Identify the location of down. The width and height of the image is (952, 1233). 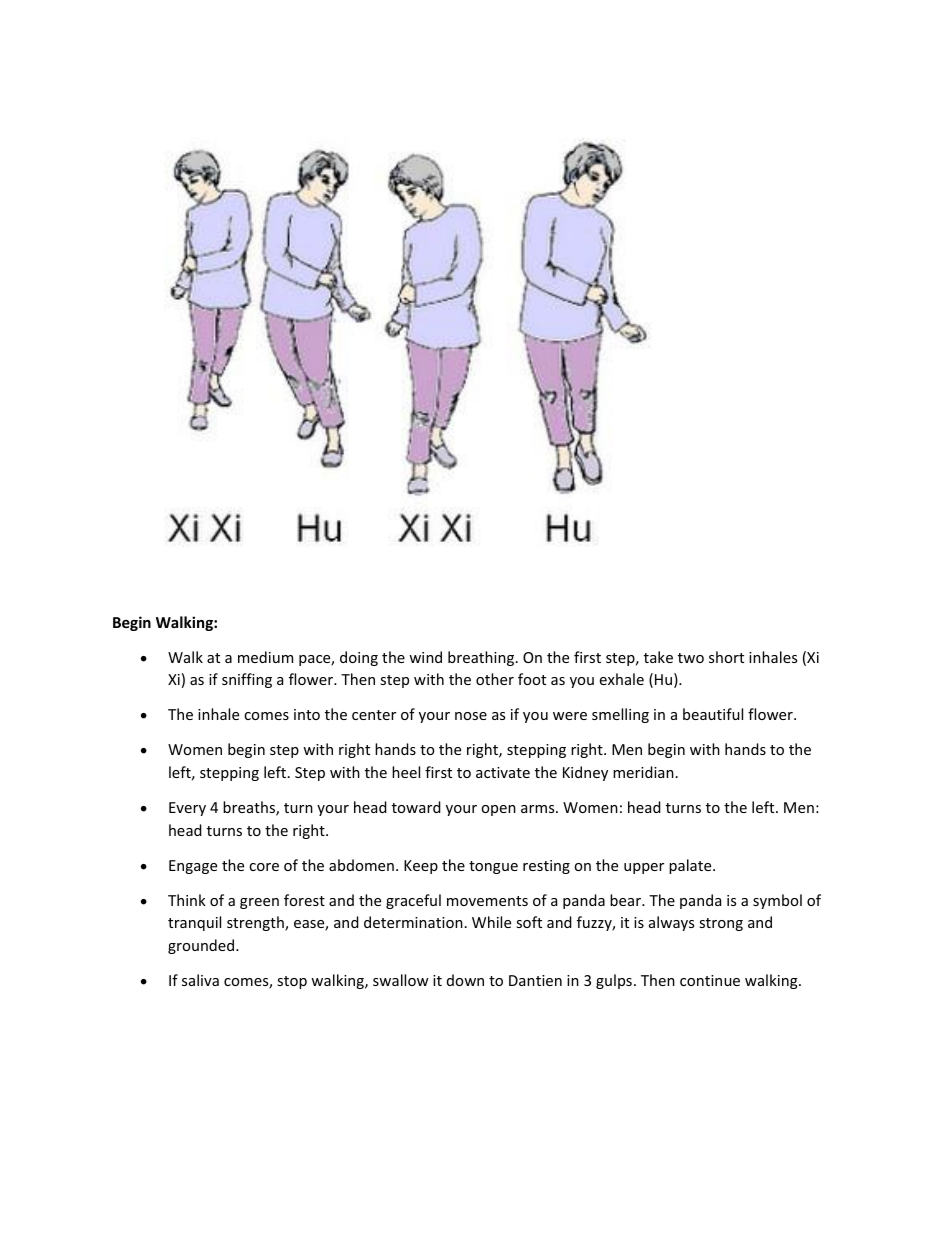
(465, 980).
